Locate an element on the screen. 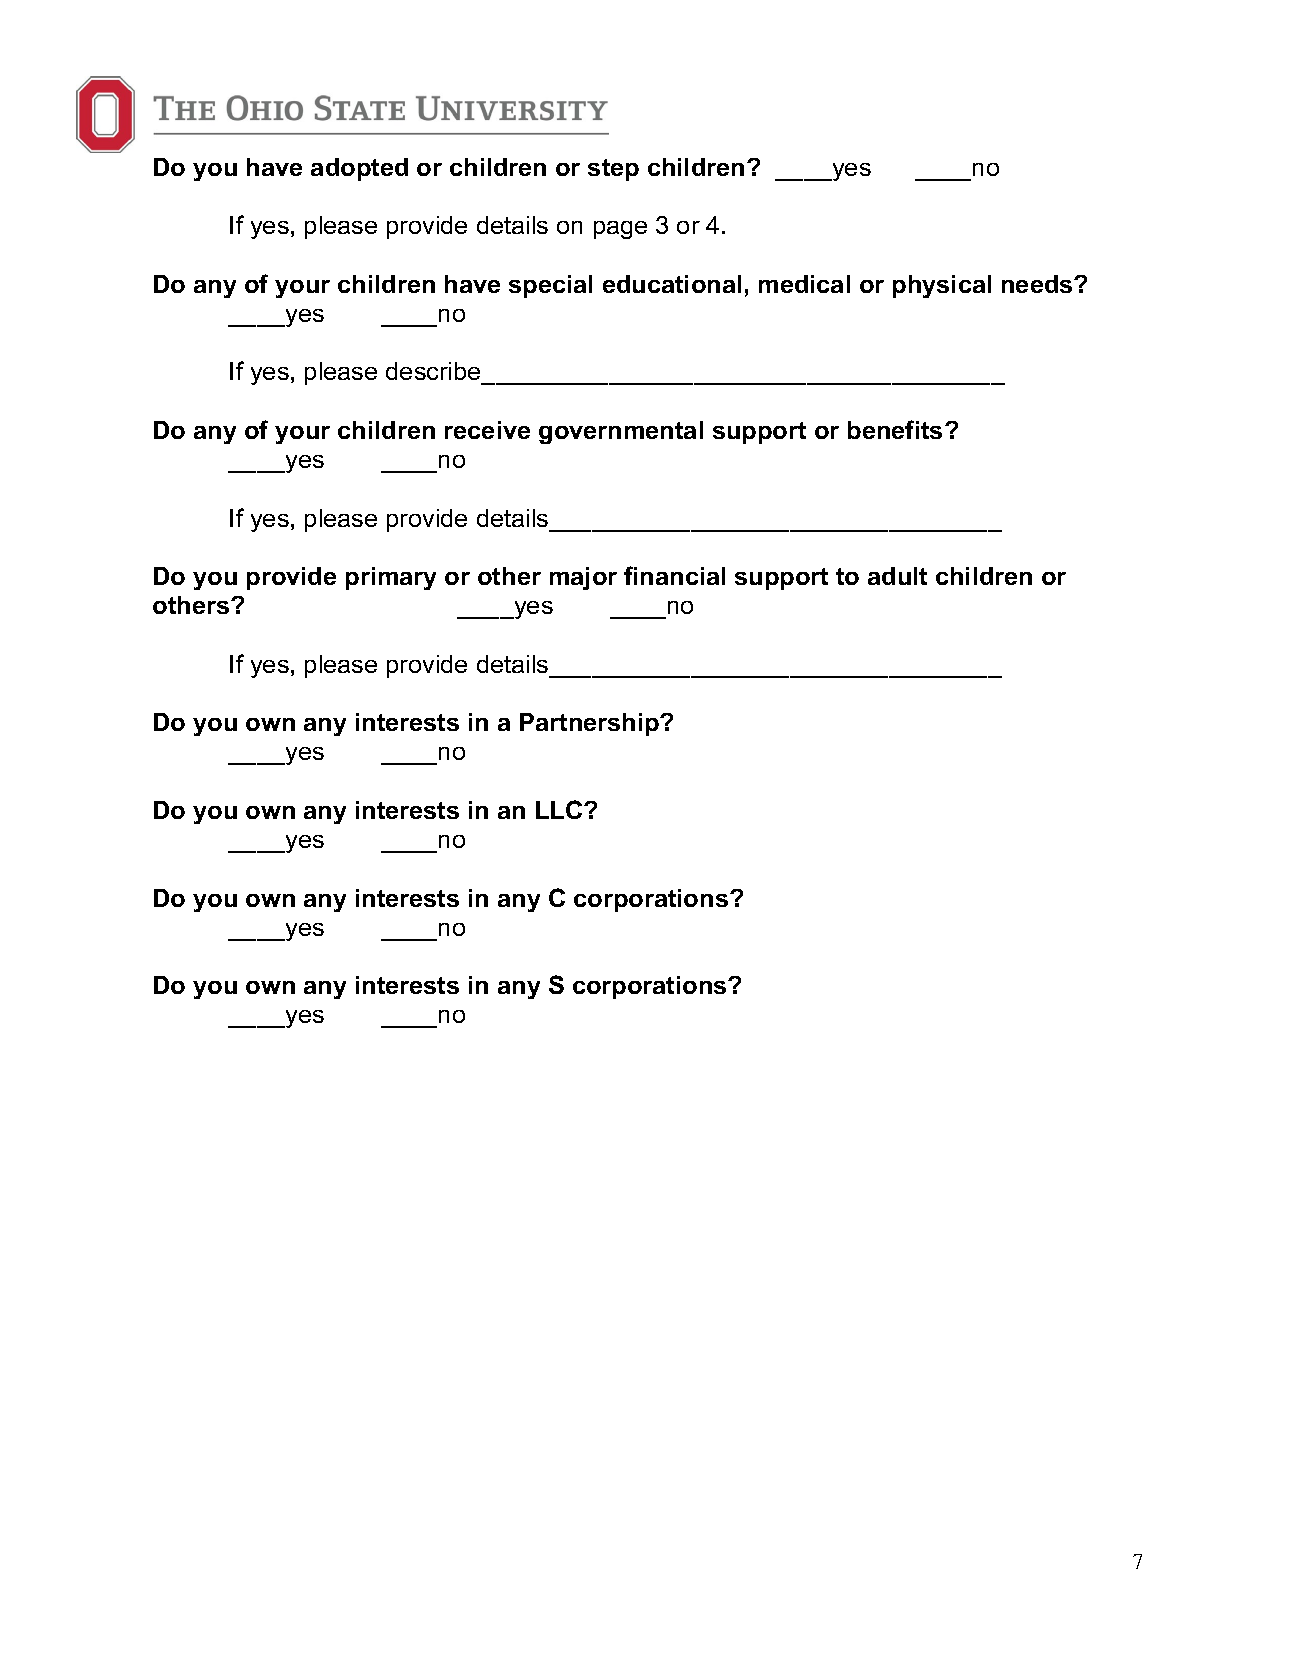 The width and height of the screenshot is (1297, 1678). receive is located at coordinates (487, 430).
